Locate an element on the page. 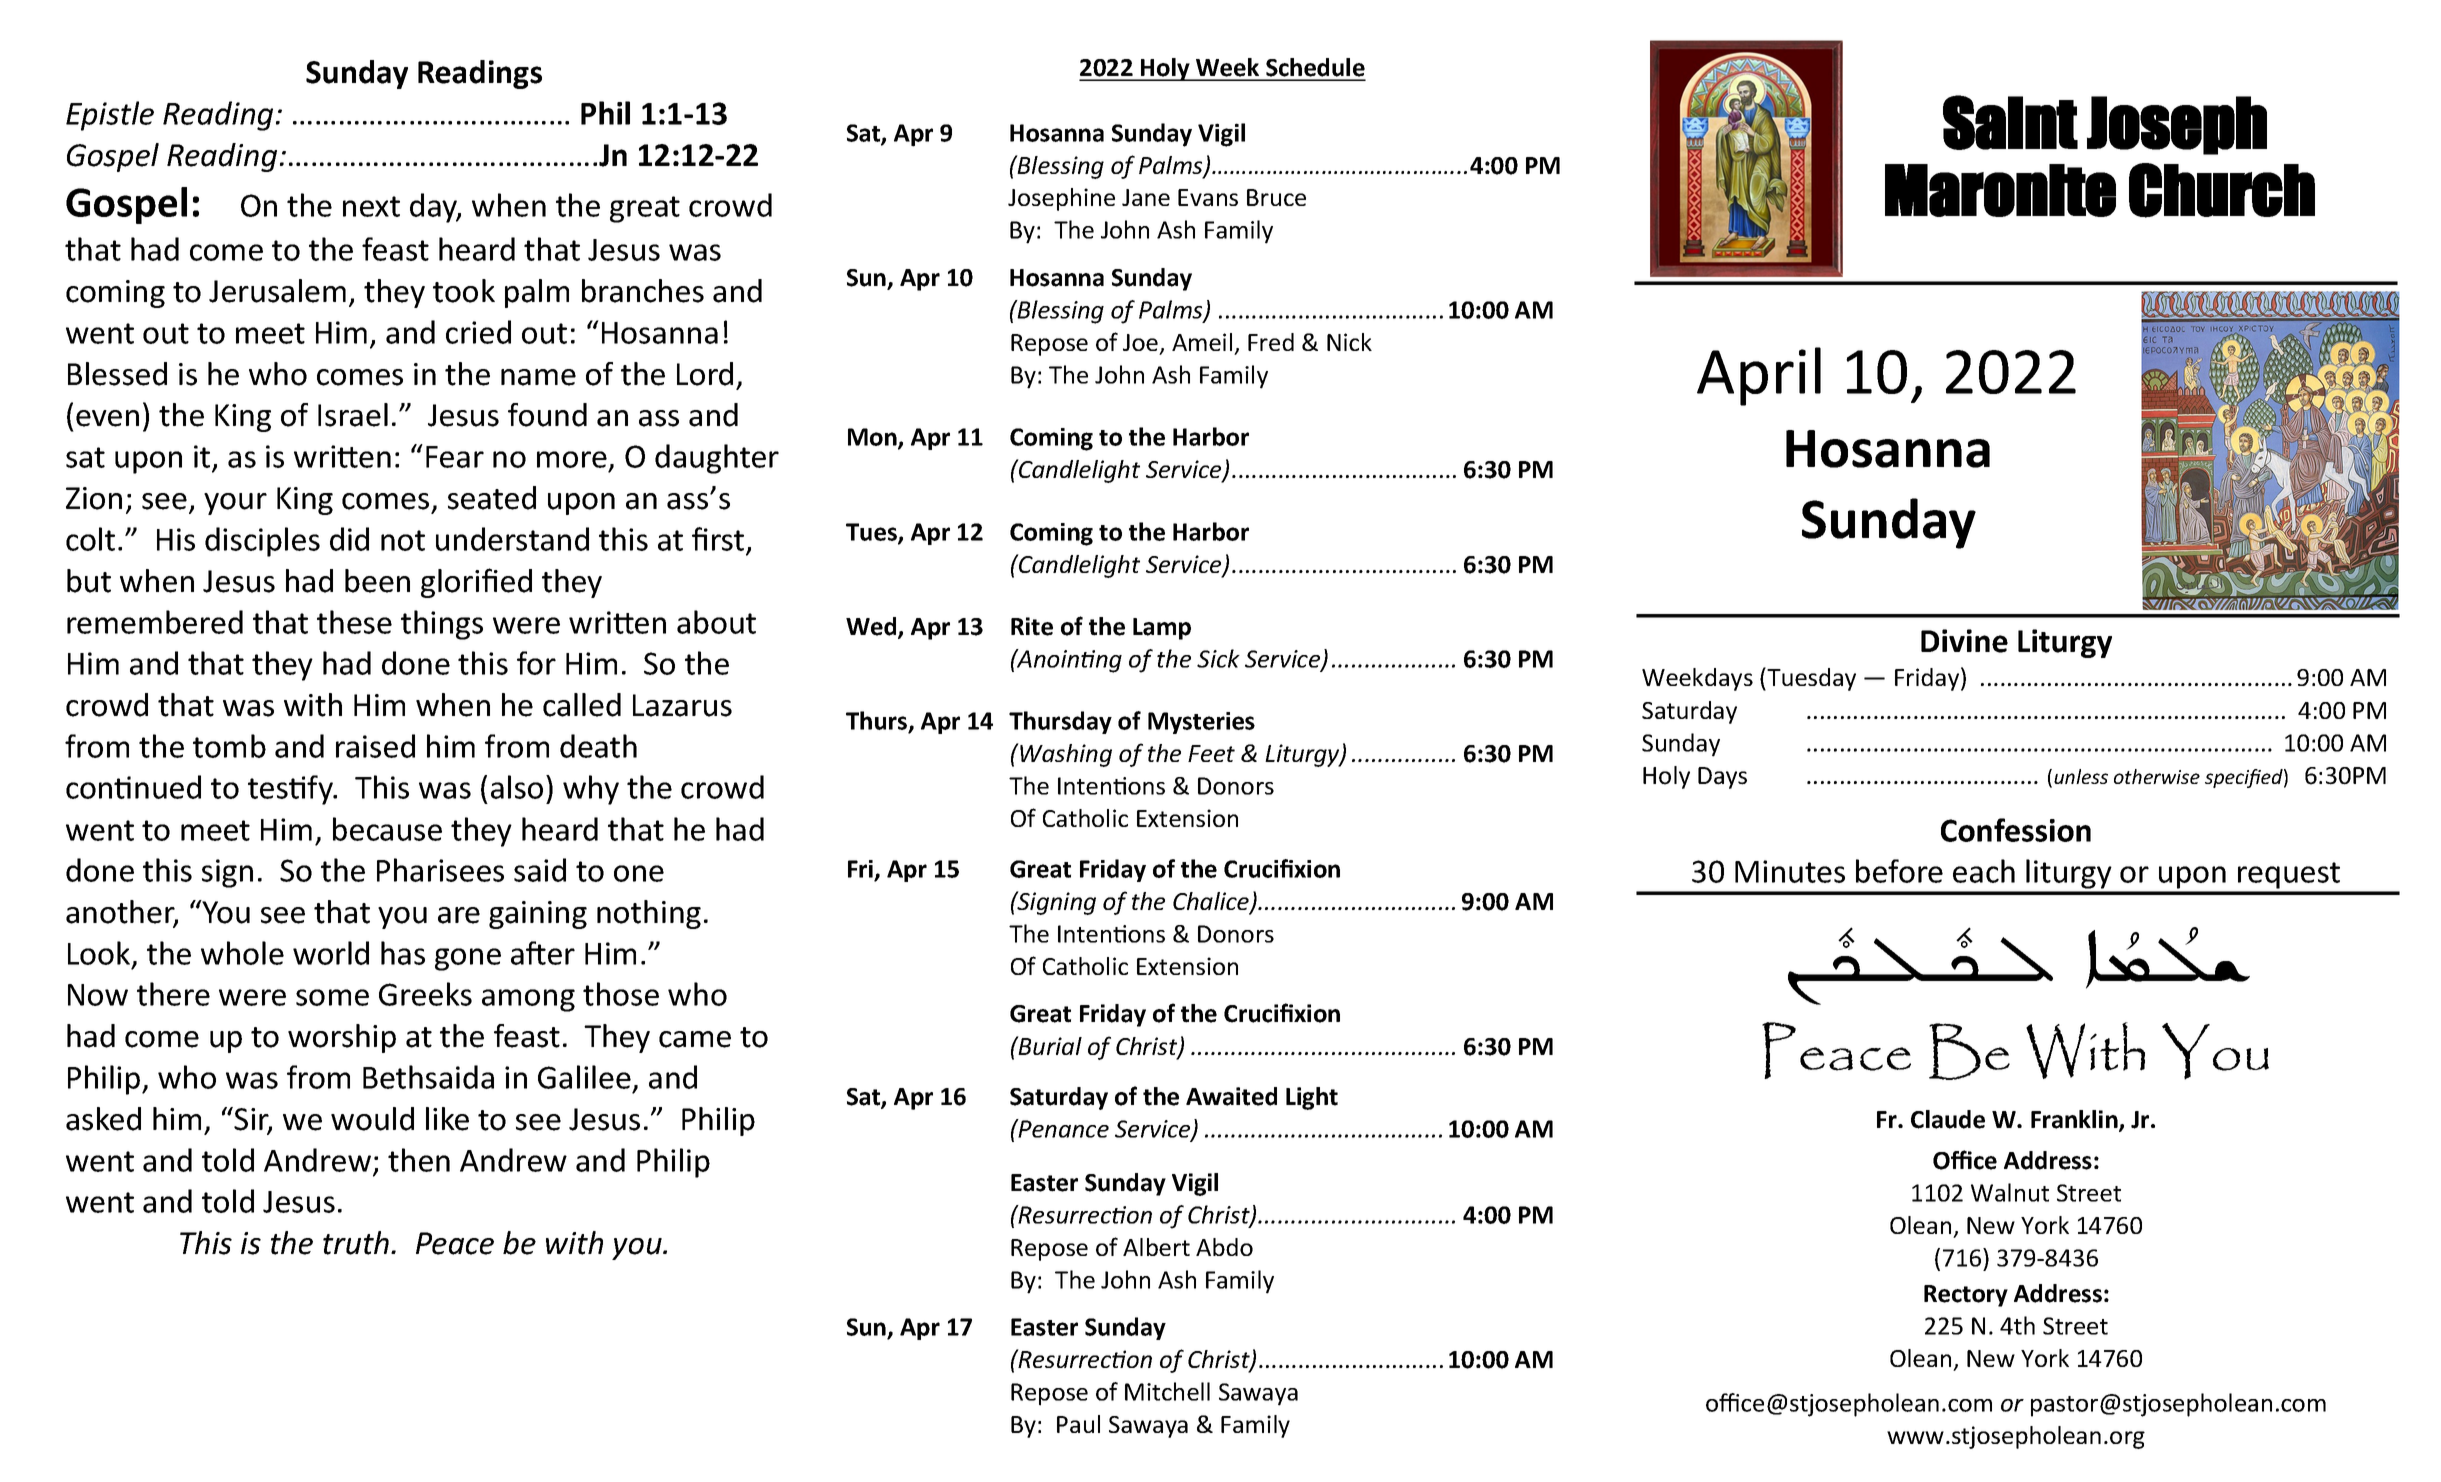  next is located at coordinates (371, 206).
